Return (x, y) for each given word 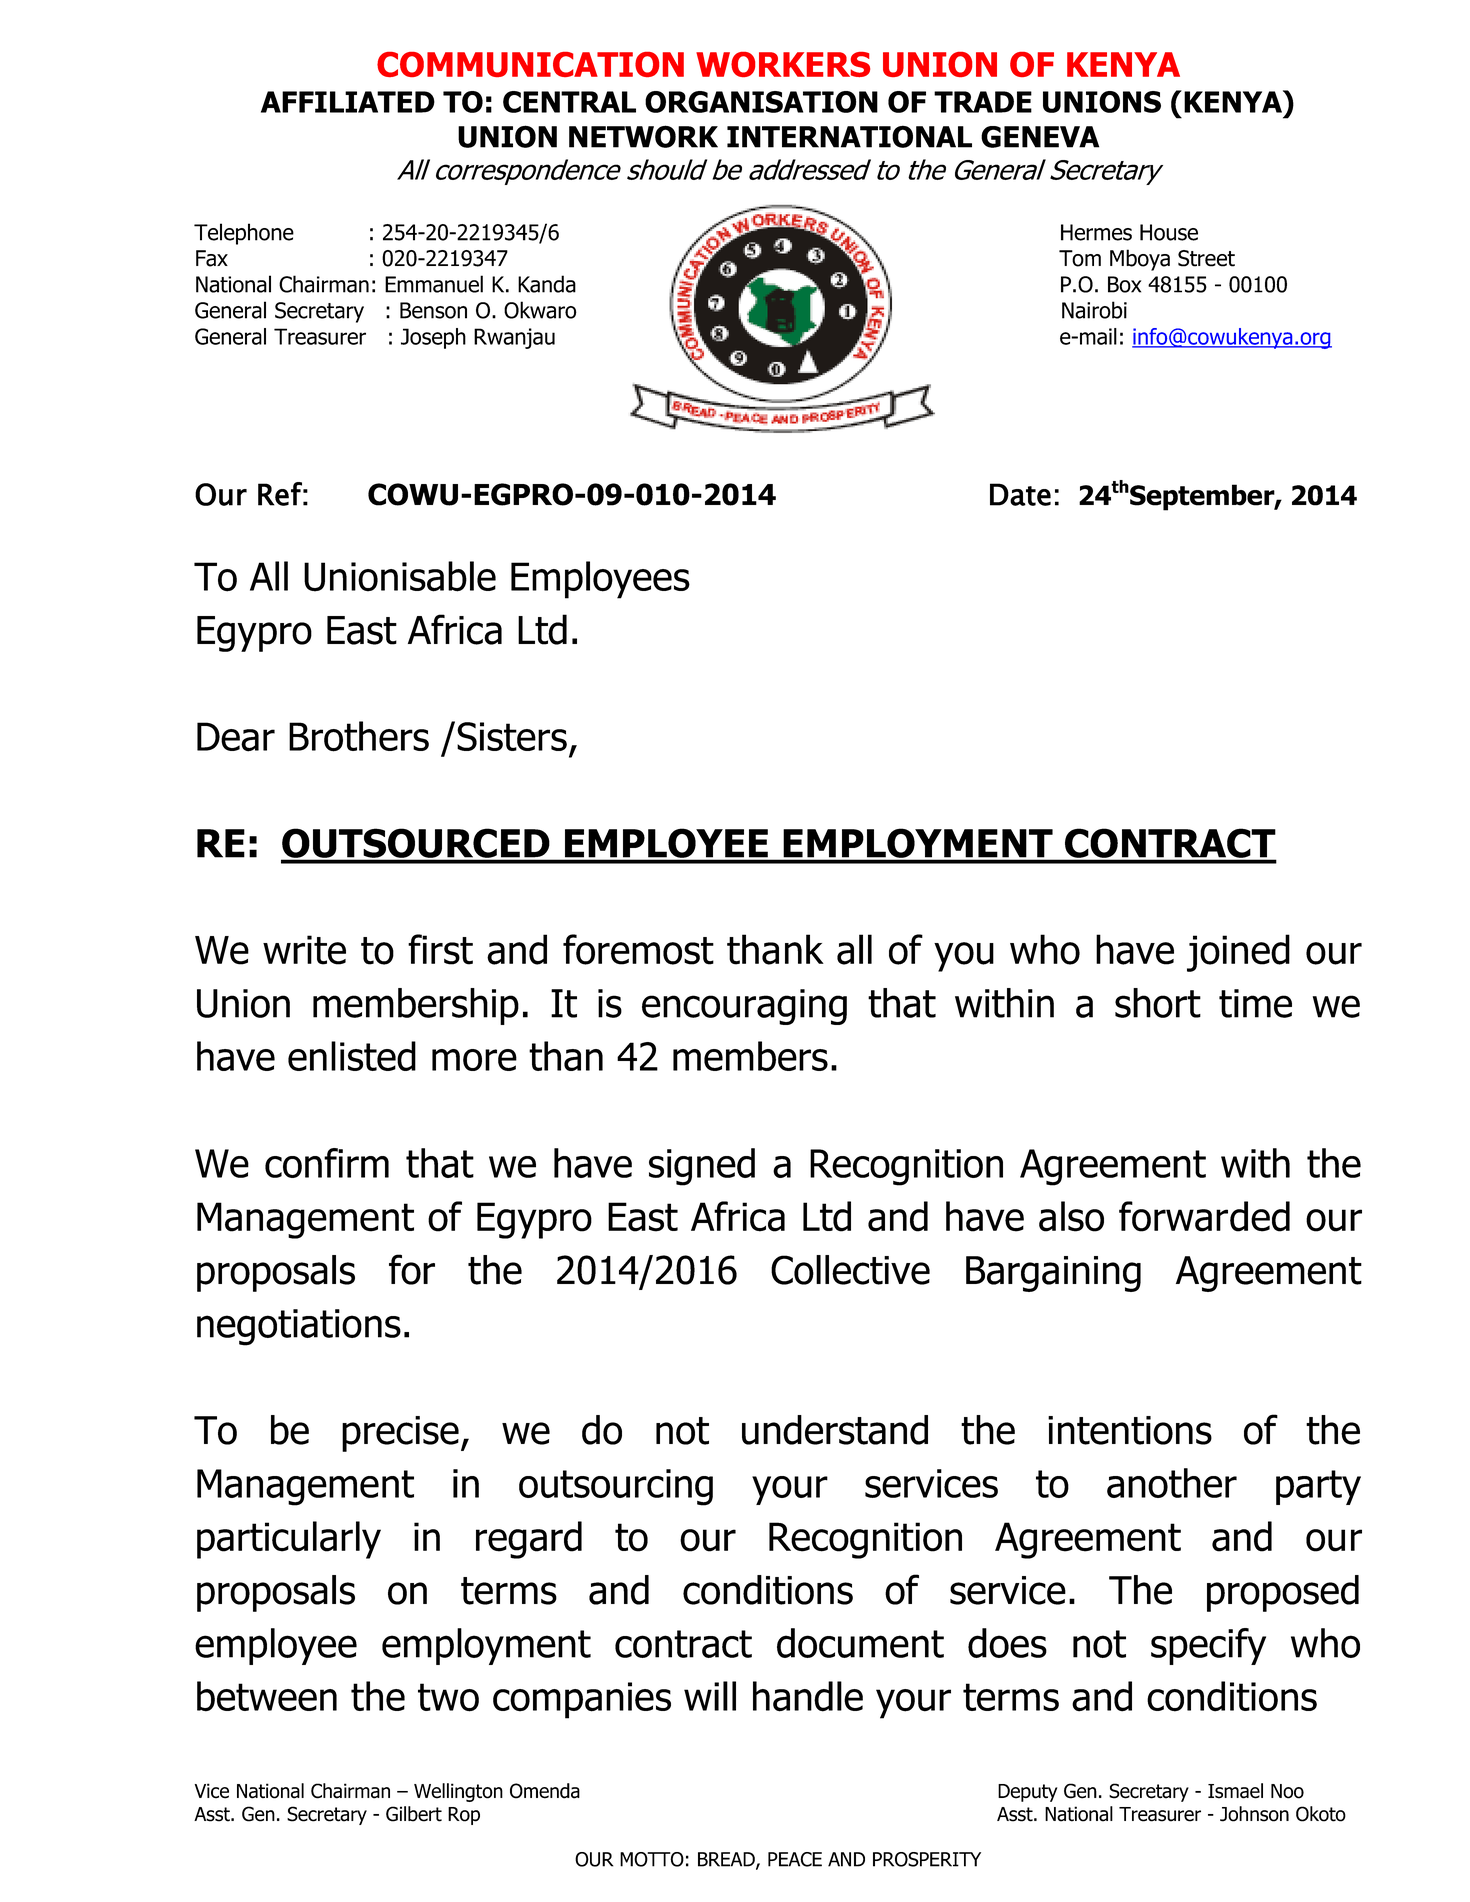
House (1169, 232)
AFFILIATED (348, 102)
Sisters (512, 736)
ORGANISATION (761, 102)
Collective (850, 1270)
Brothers (359, 736)
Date (1020, 494)
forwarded (1204, 1216)
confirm (327, 1163)
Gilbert (414, 1814)
